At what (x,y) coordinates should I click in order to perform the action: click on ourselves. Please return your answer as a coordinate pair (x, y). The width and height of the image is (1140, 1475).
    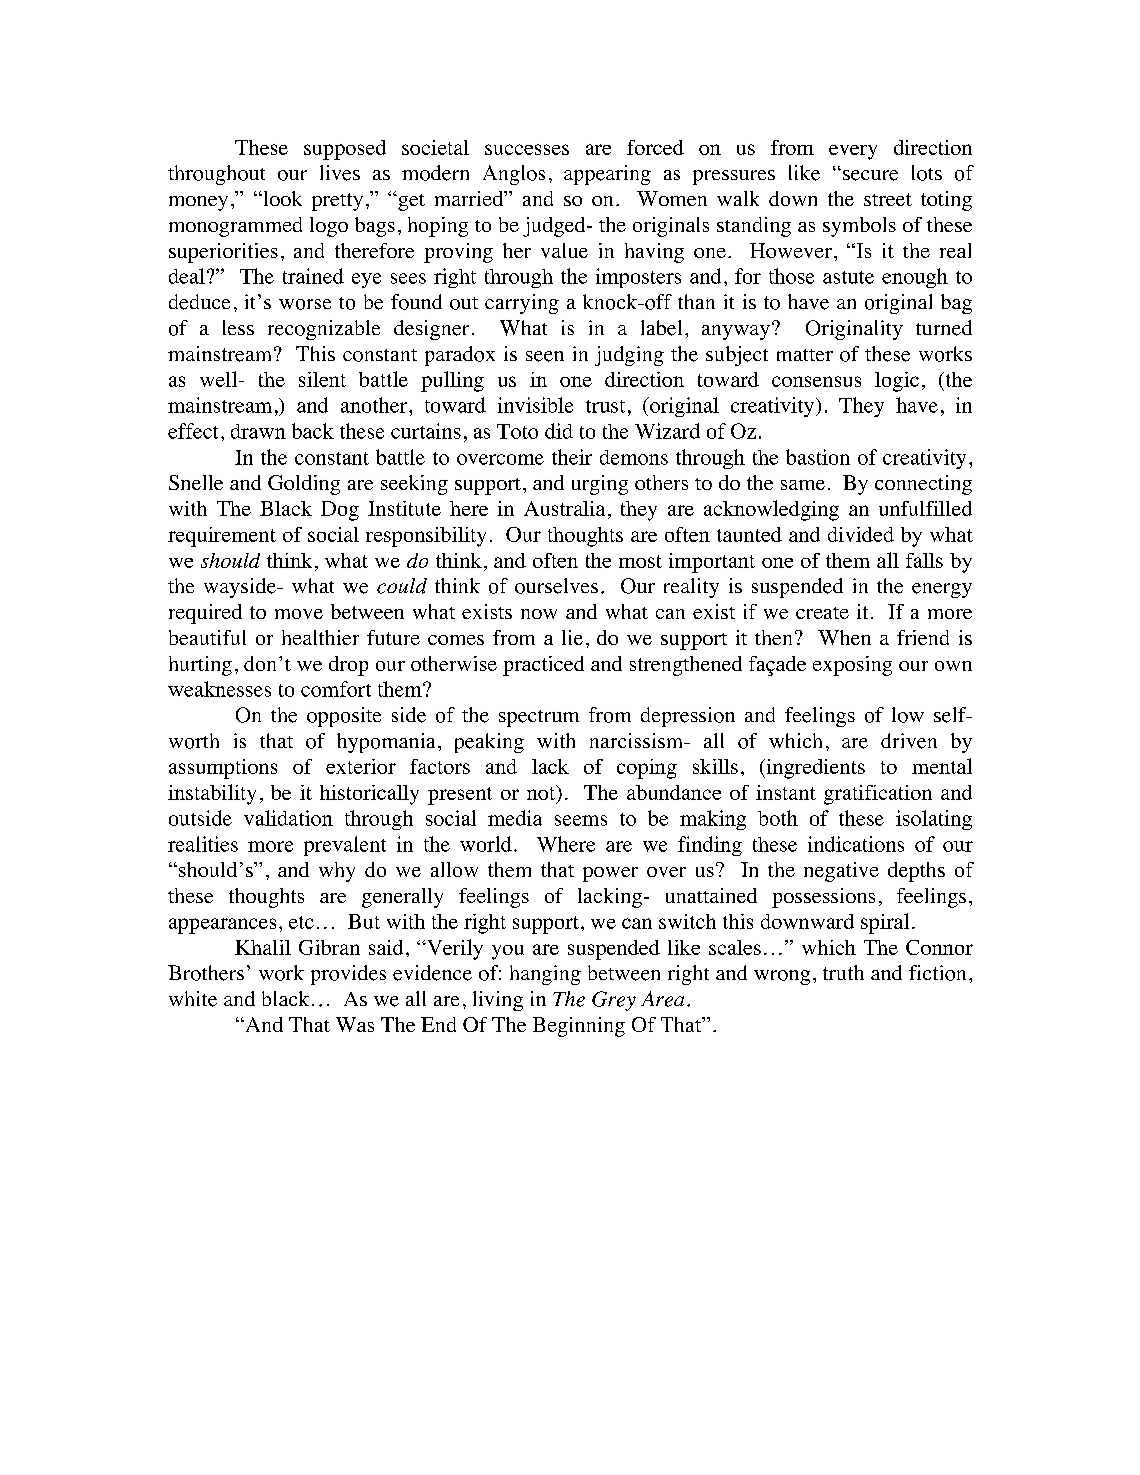
    Looking at the image, I should click on (556, 586).
